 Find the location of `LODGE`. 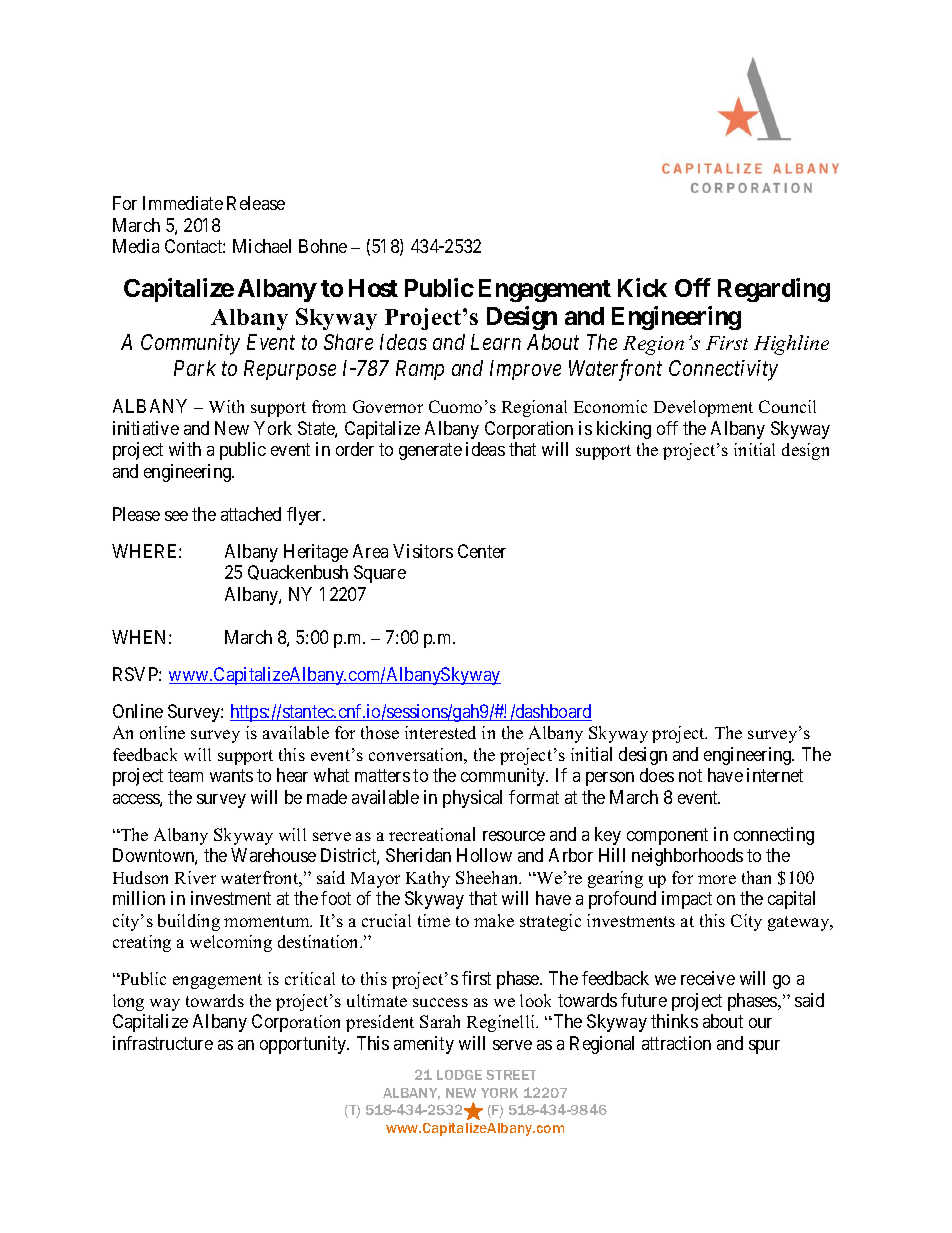

LODGE is located at coordinates (459, 1075).
